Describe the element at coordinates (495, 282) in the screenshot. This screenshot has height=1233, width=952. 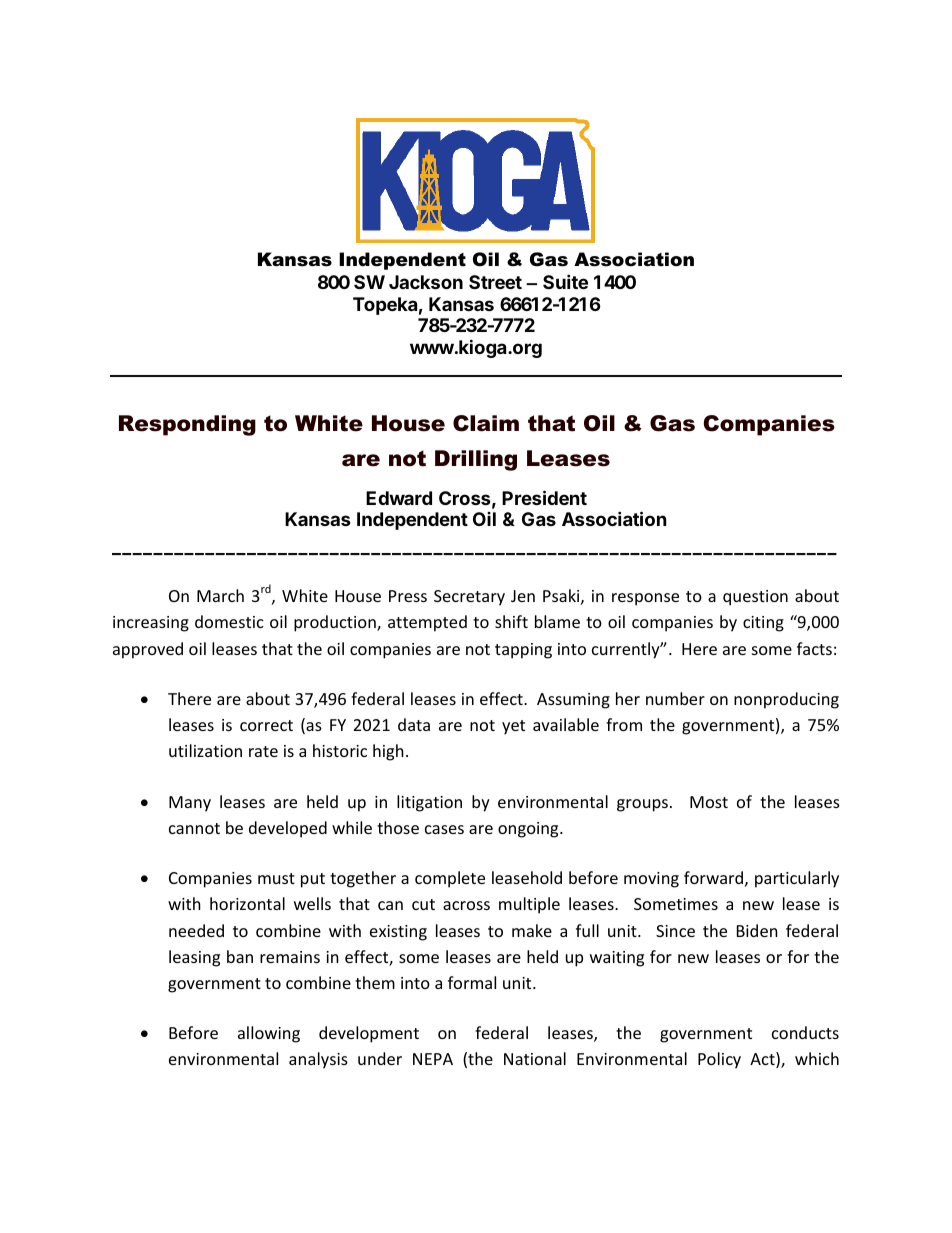
I see `Street` at that location.
